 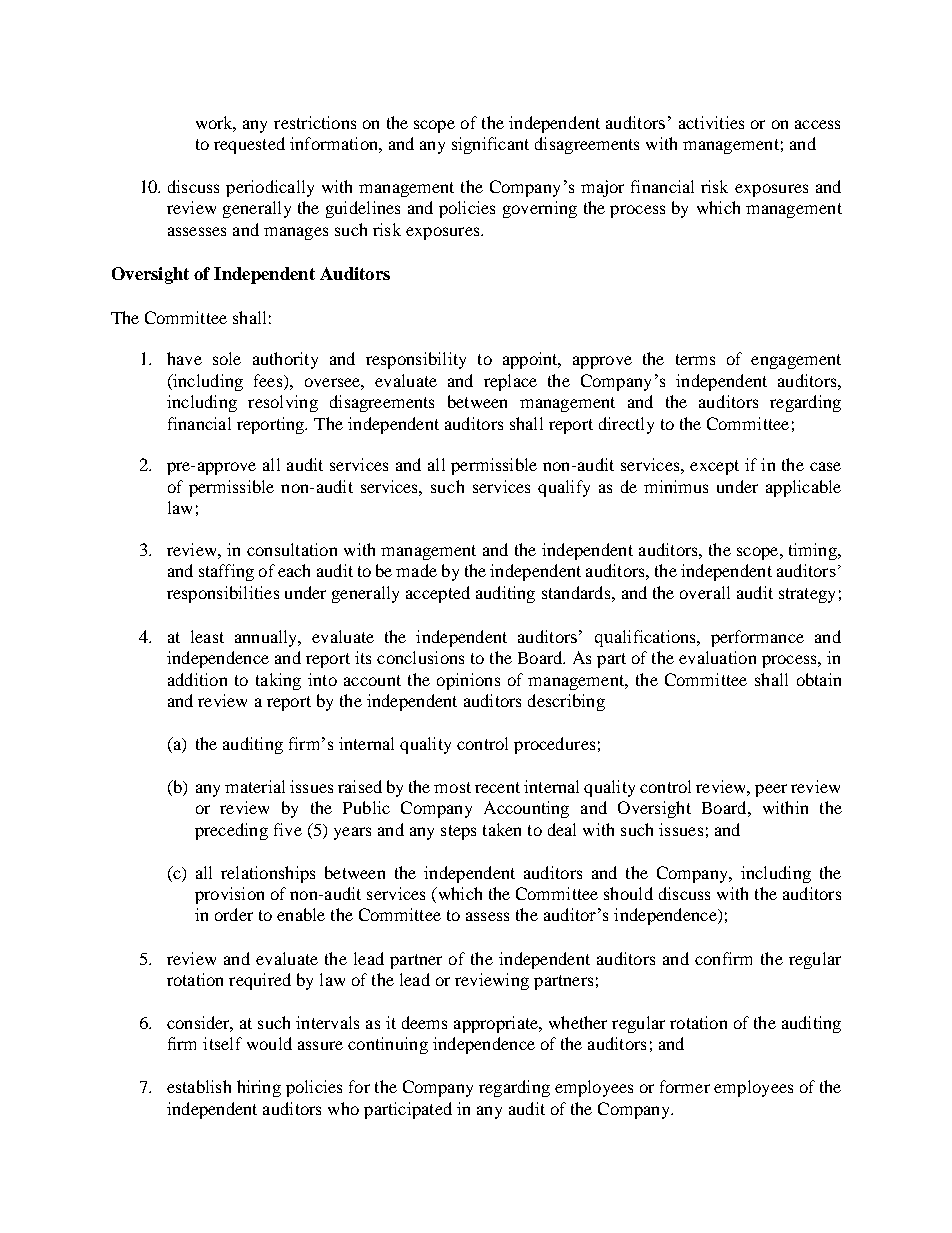 What do you see at coordinates (259, 1088) in the document?
I see `hiring` at bounding box center [259, 1088].
